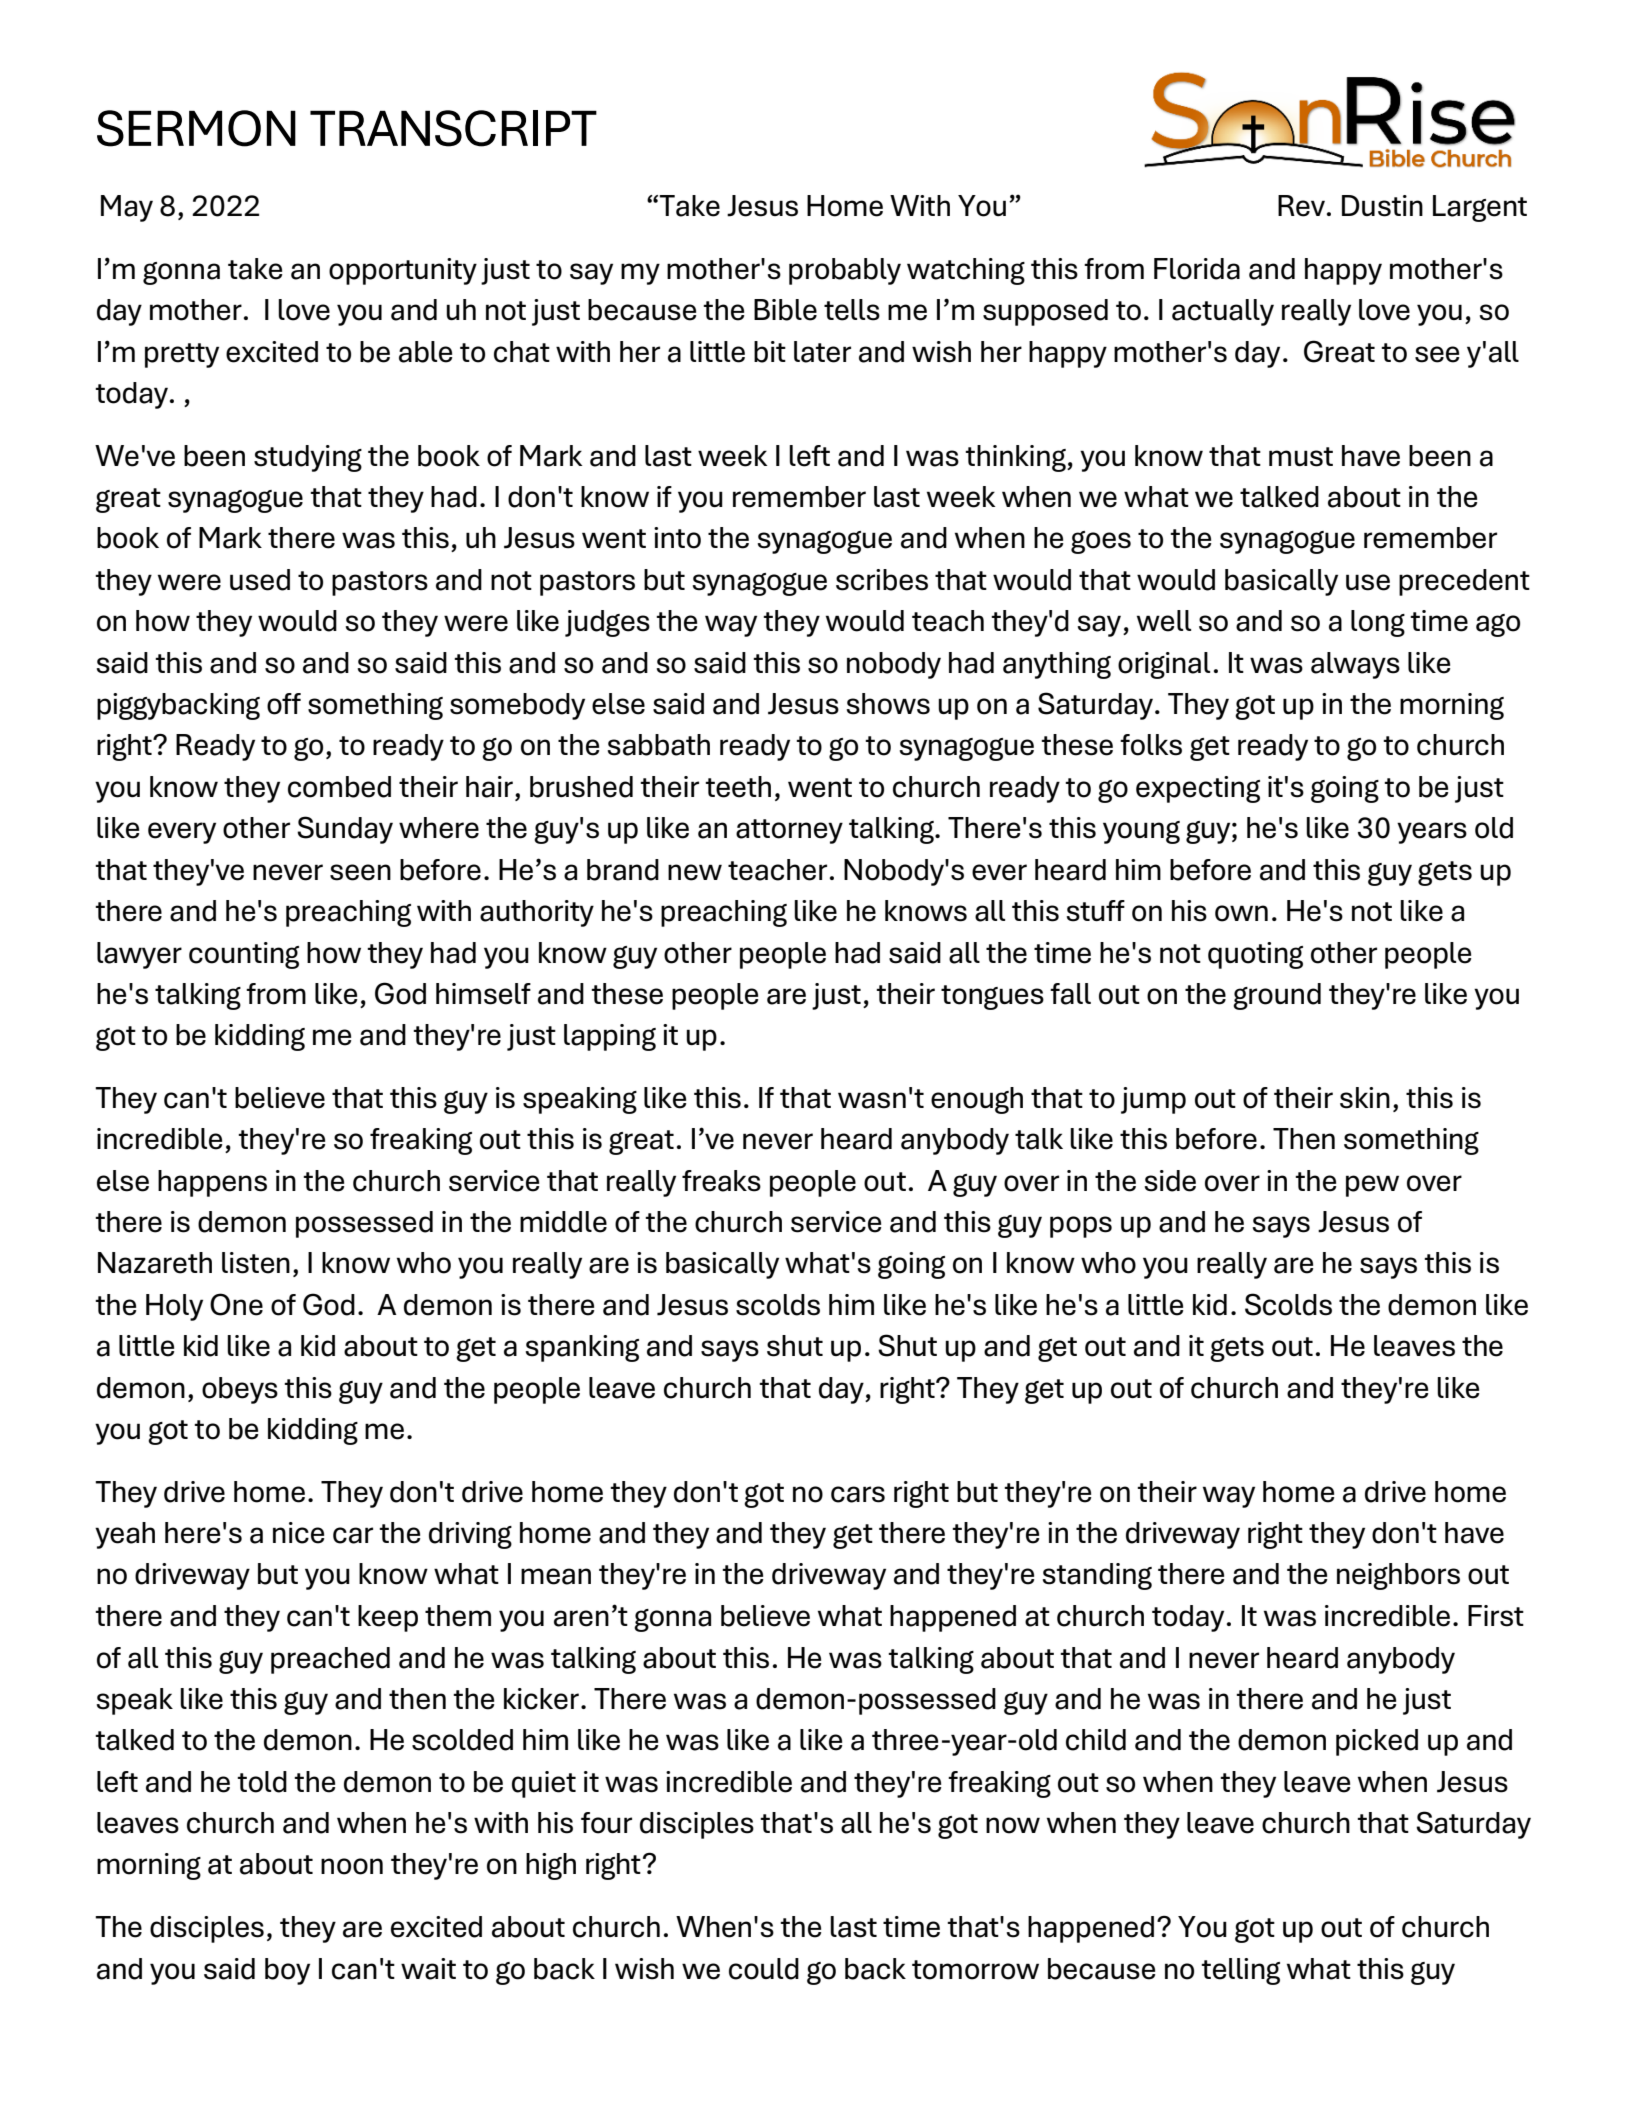 This document has width=1627, height=2106. I want to click on SERMON, so click(196, 128).
